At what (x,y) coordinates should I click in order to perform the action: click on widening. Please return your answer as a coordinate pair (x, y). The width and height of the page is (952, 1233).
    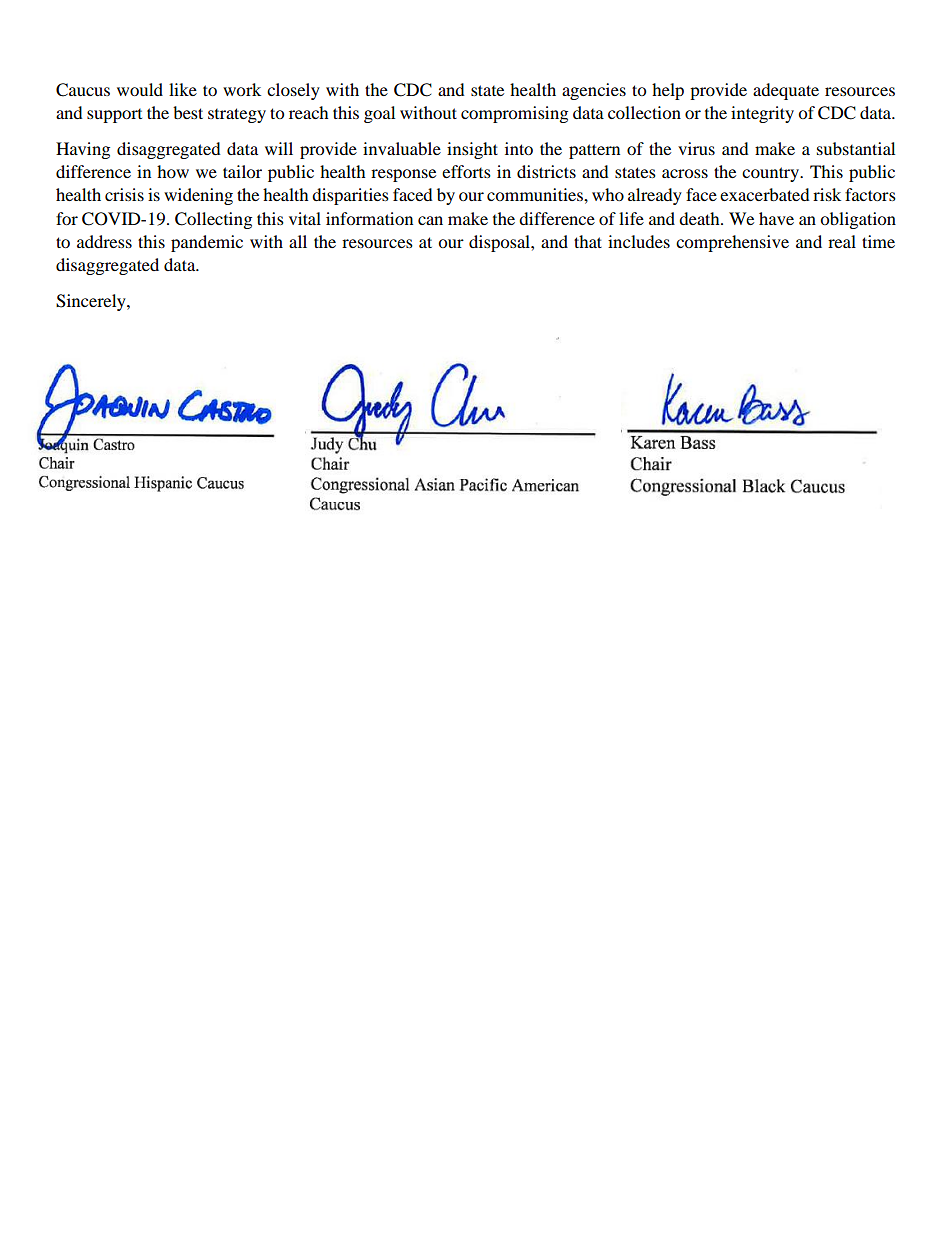
    Looking at the image, I should click on (198, 196).
